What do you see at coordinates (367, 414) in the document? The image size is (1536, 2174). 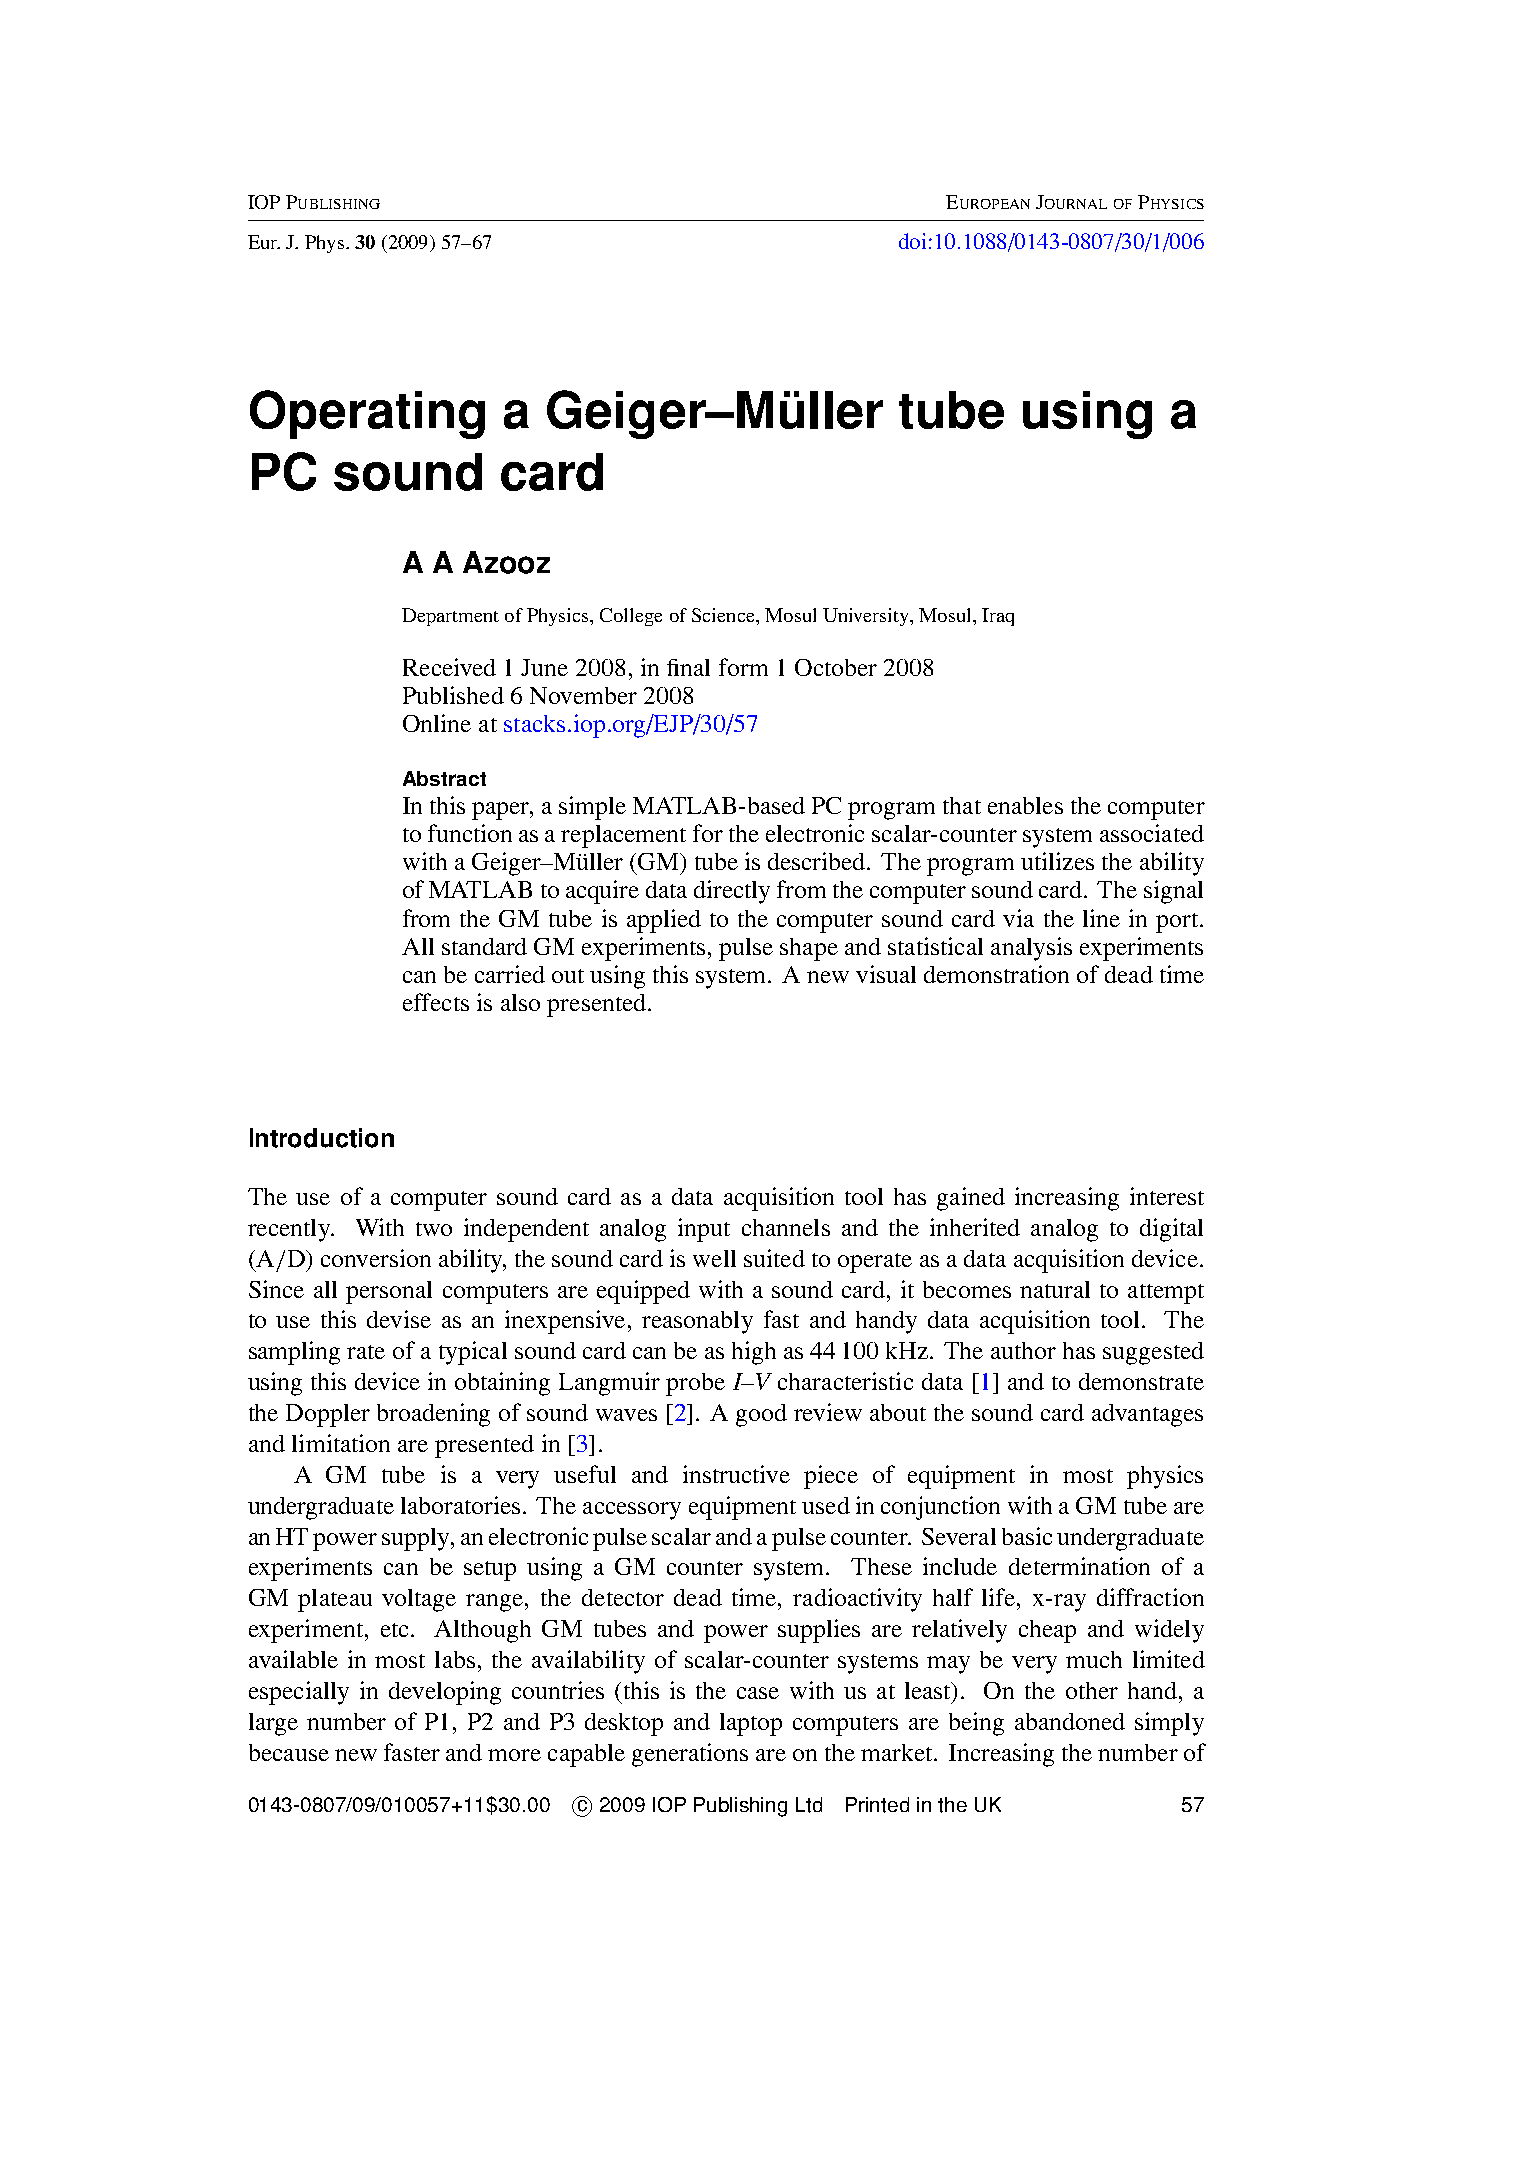 I see `Operating` at bounding box center [367, 414].
